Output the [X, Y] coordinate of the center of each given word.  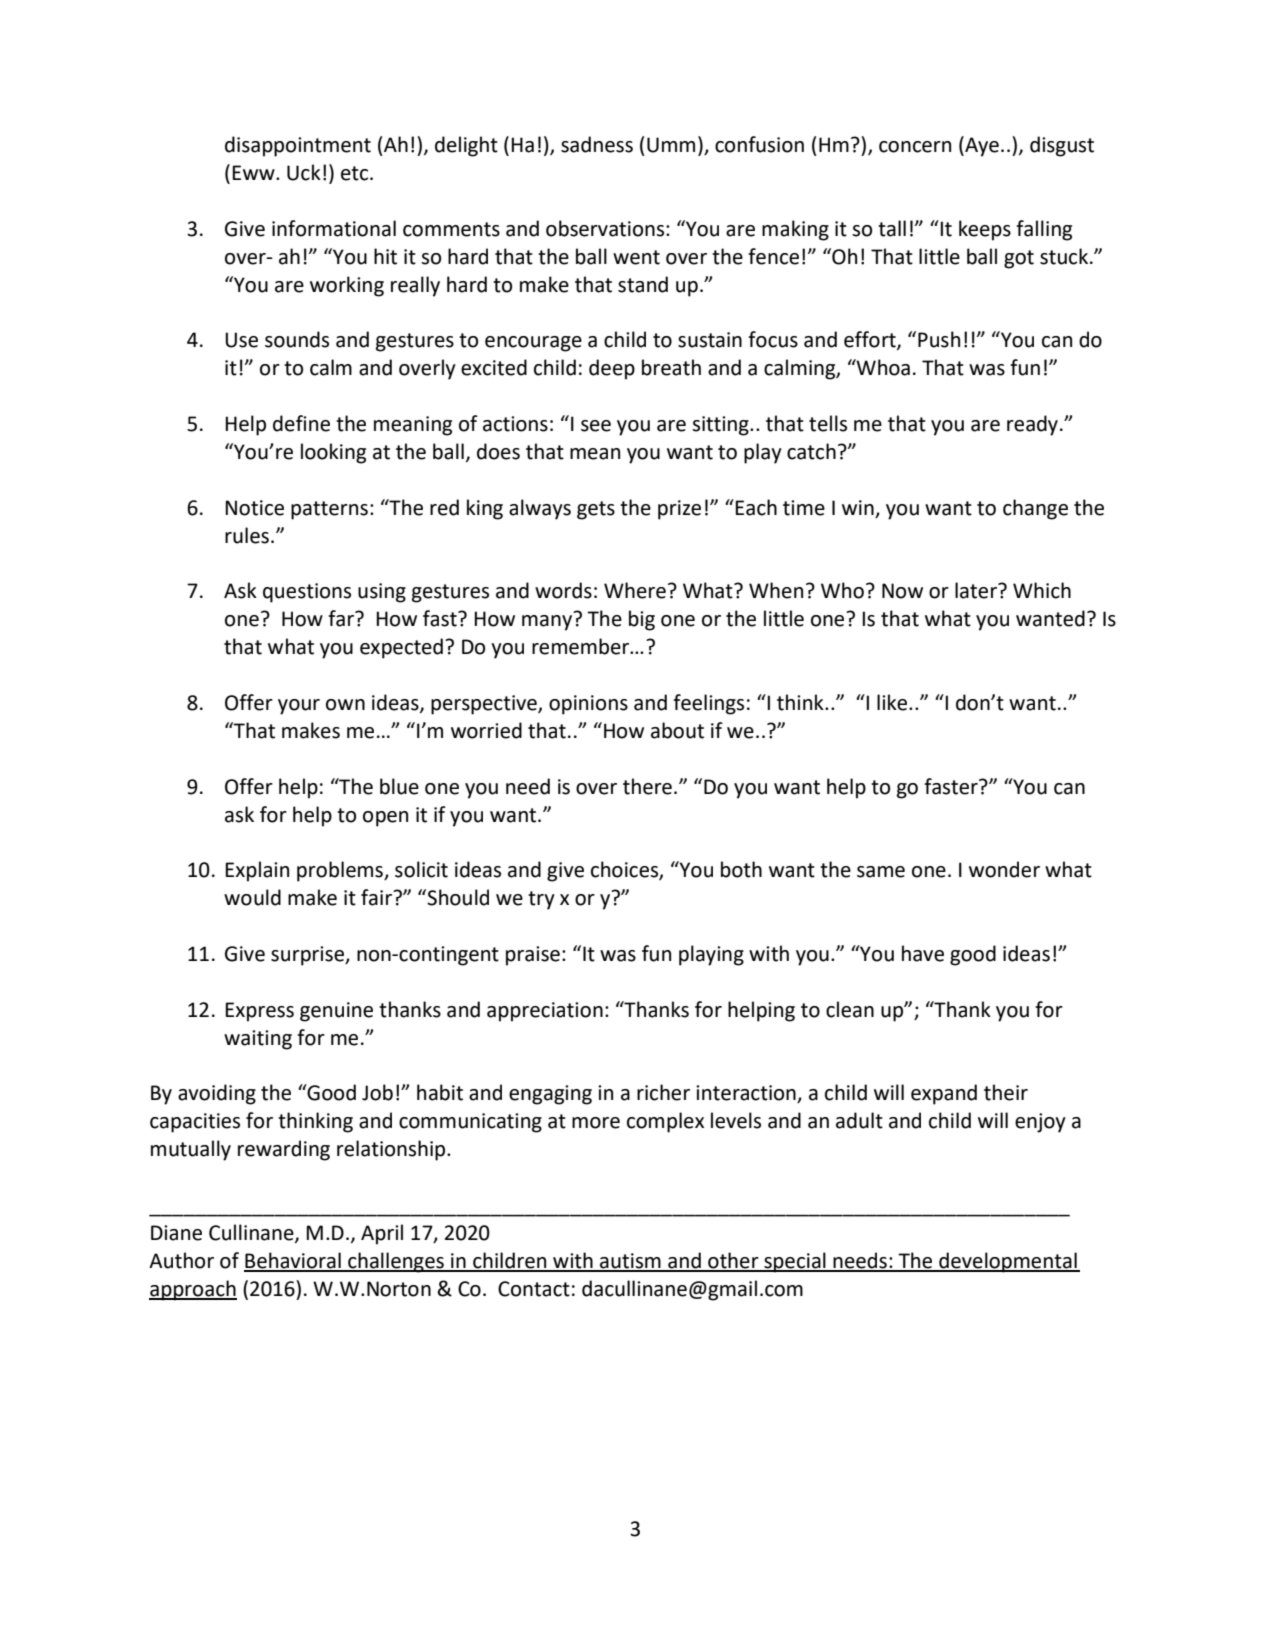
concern [915, 147]
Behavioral [293, 1261]
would [252, 897]
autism [630, 1262]
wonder [1004, 869]
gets [596, 510]
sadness [597, 144]
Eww [254, 172]
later [977, 590]
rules [247, 535]
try [541, 900]
